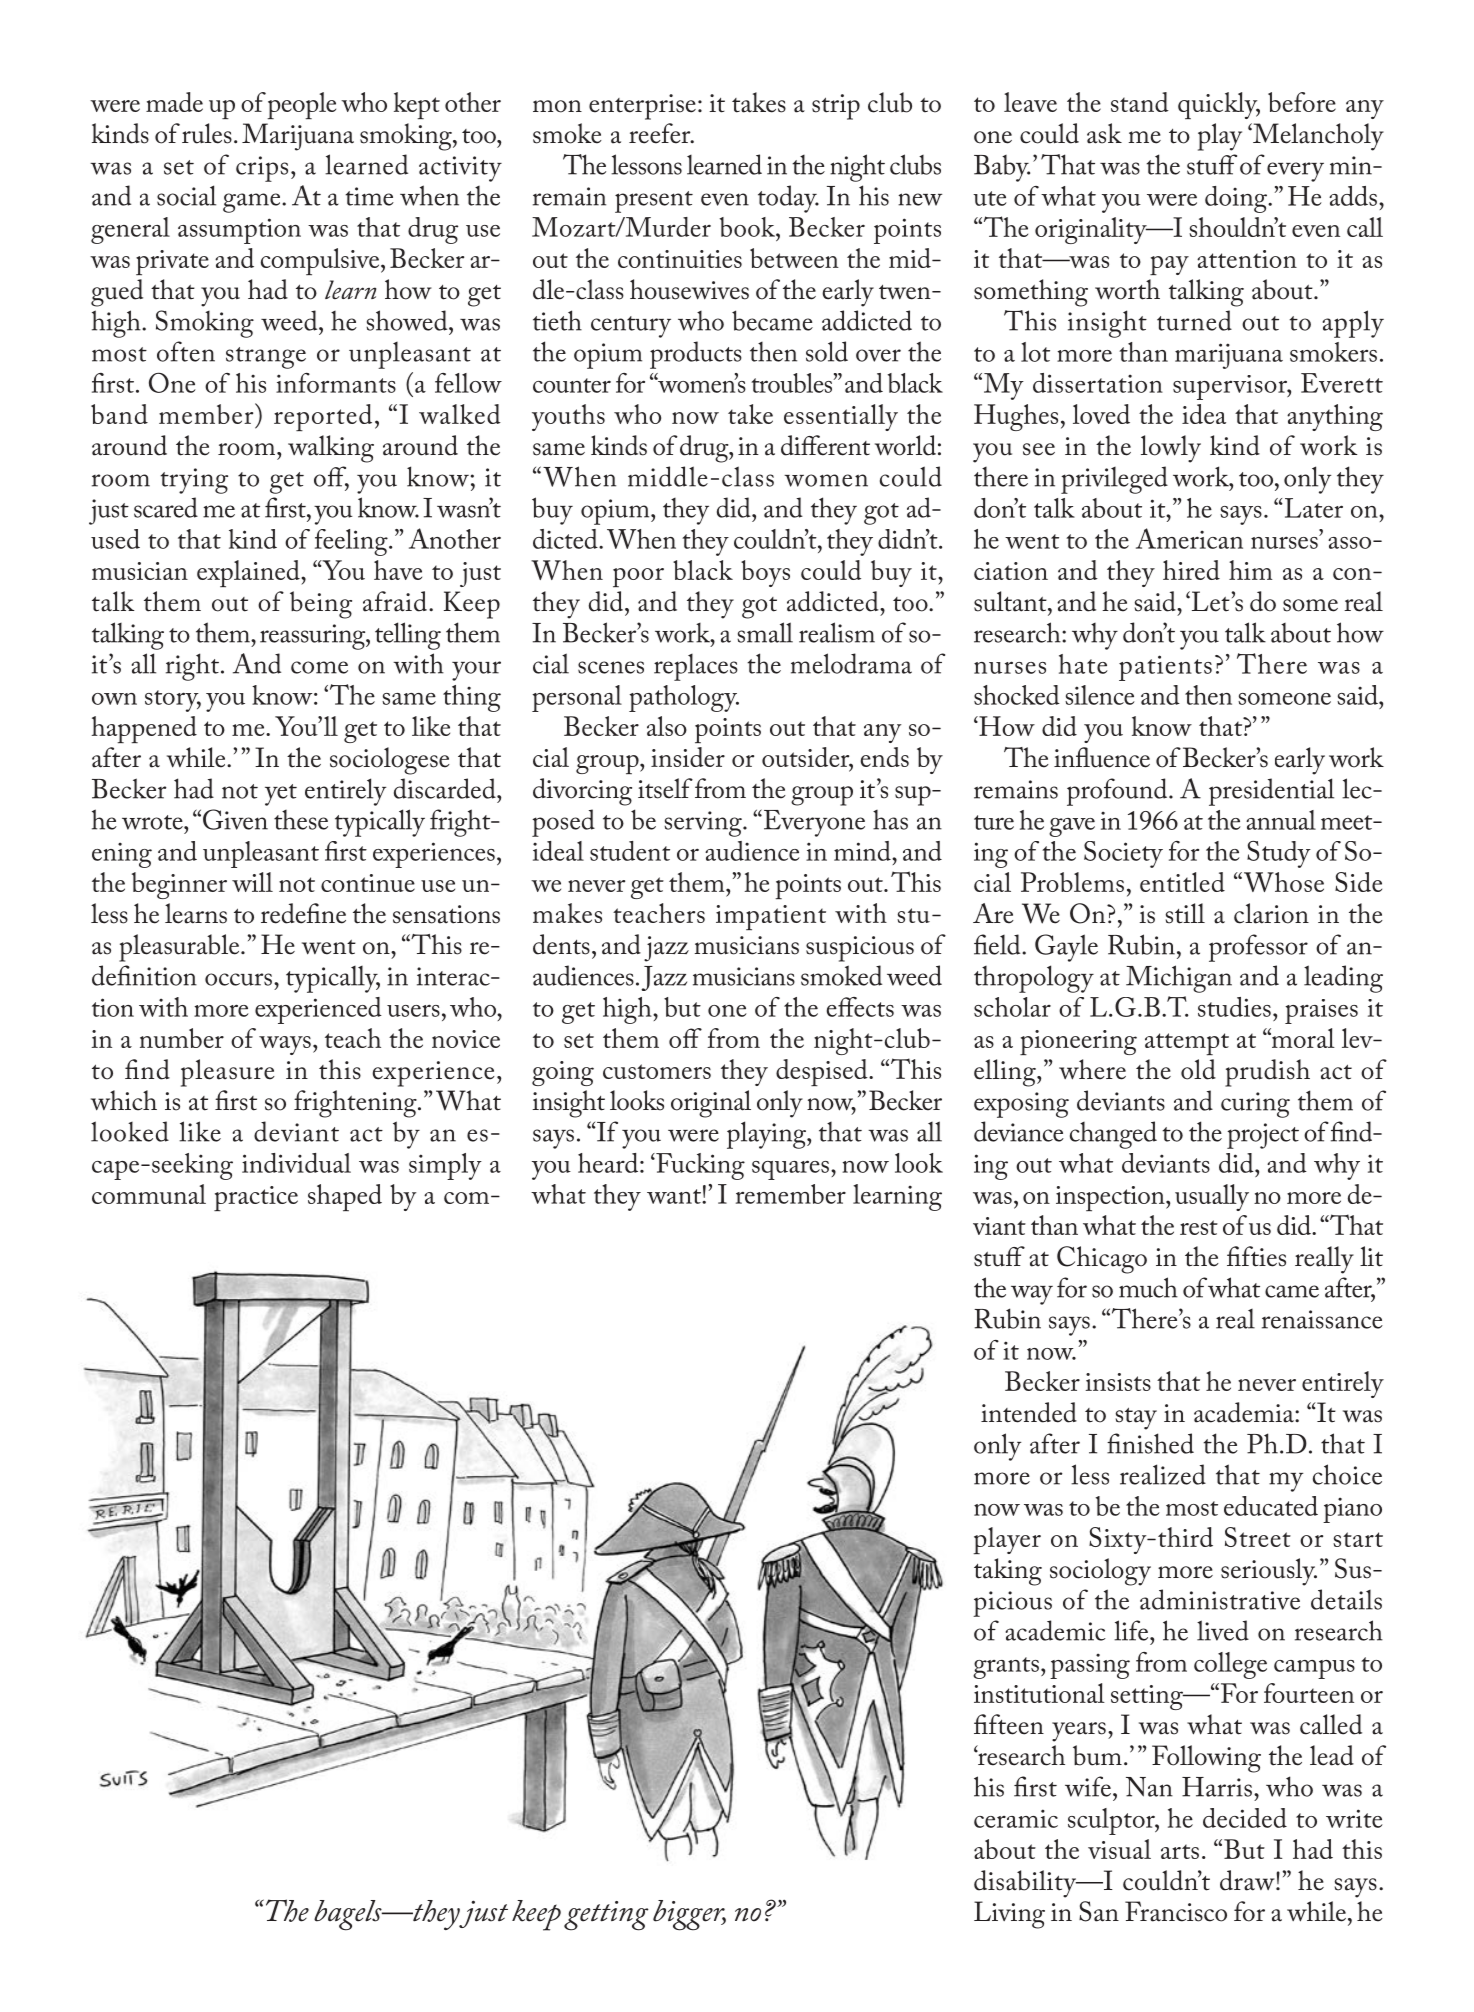  Describe the element at coordinates (823, 1072) in the image. I see `despised` at that location.
